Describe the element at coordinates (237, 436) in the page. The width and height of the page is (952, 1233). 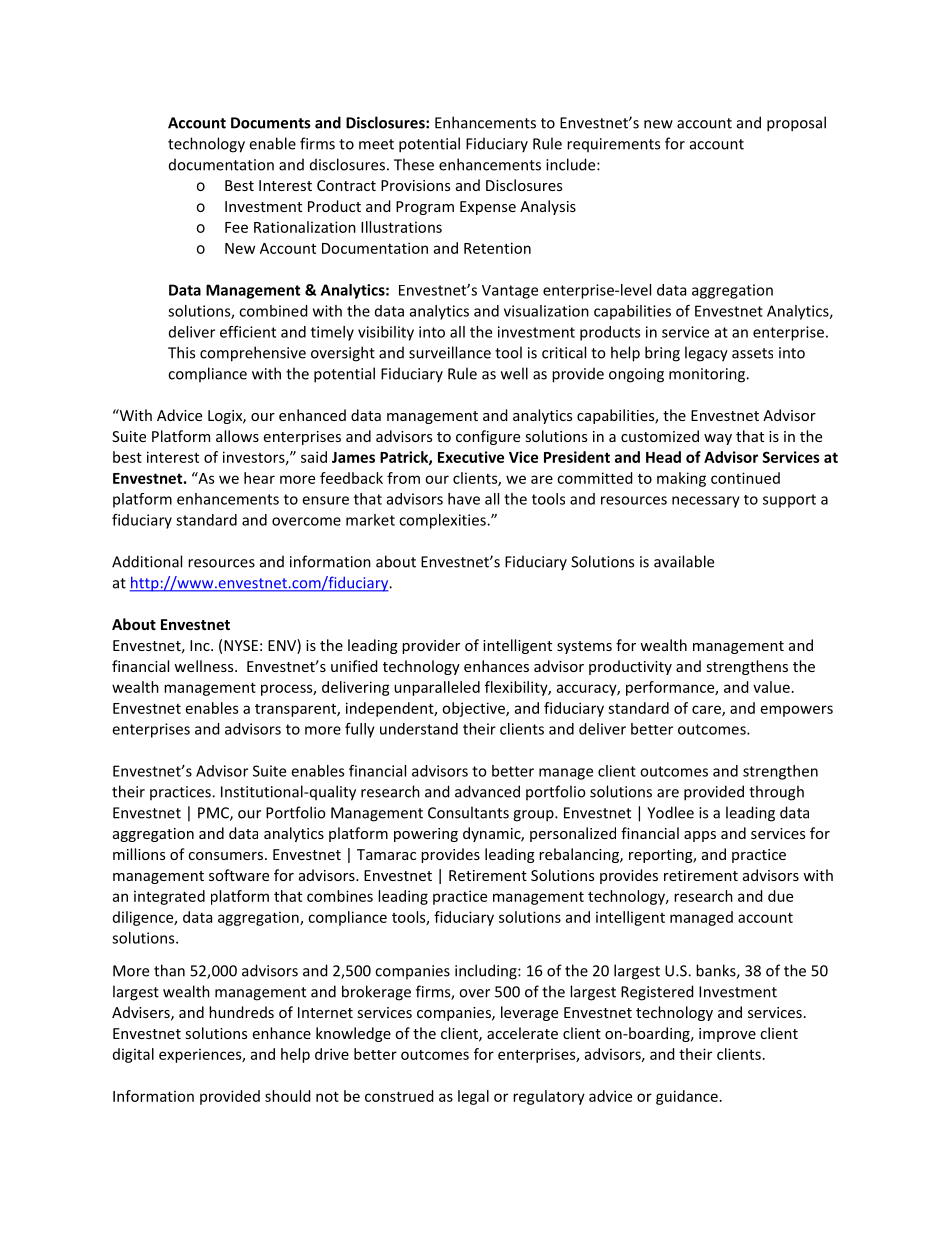
I see `allows` at that location.
